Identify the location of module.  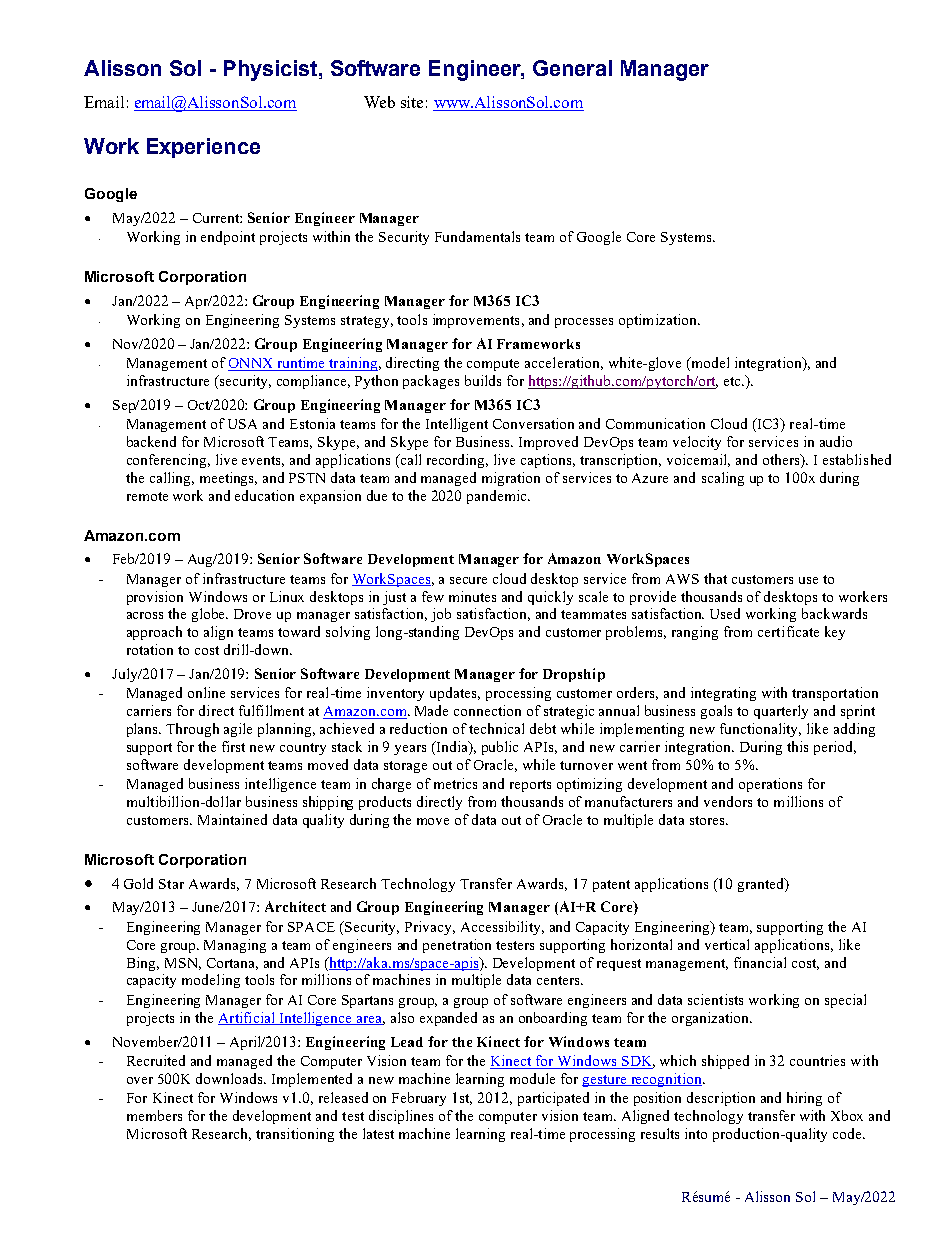
(532, 1078).
